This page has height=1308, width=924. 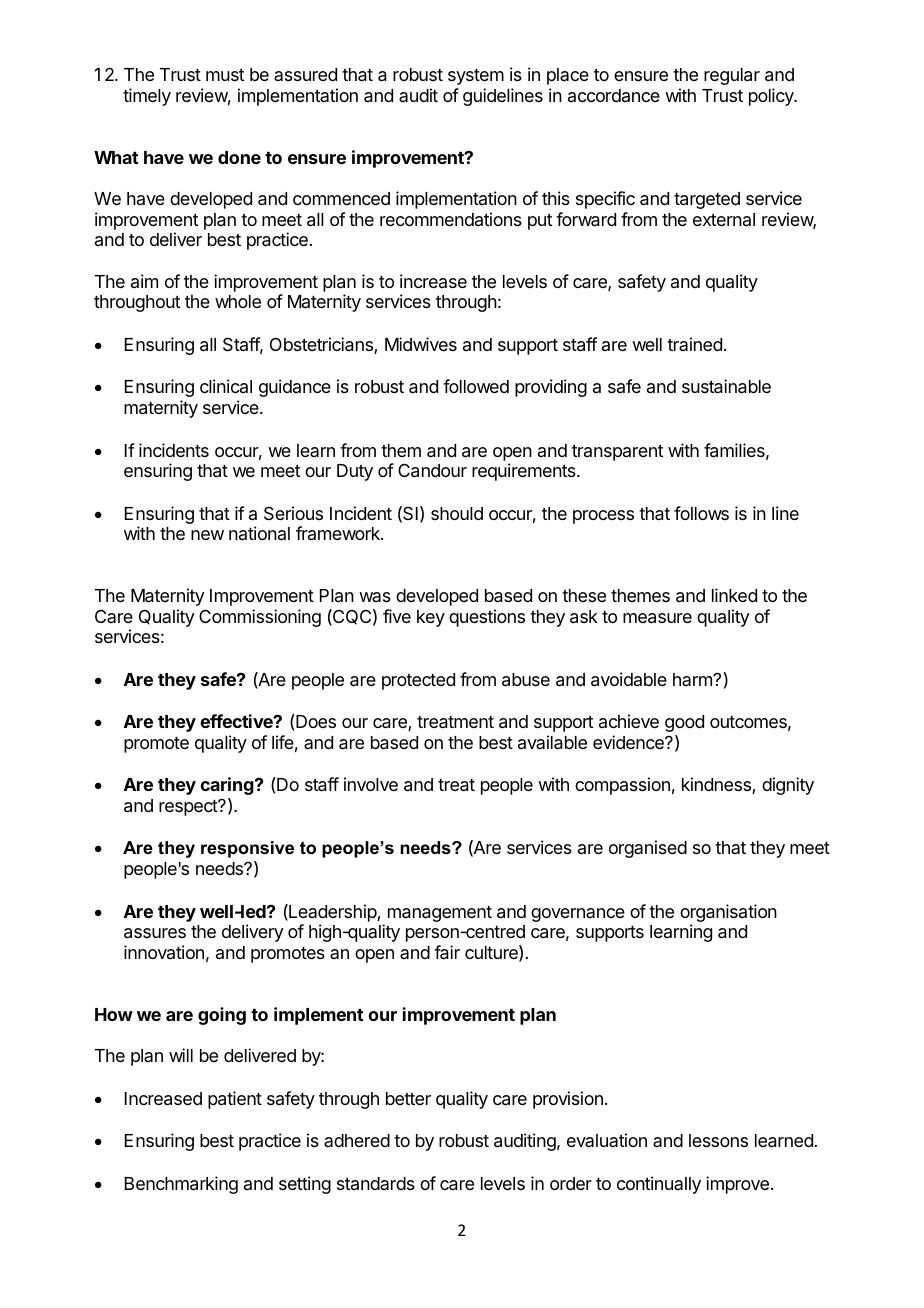 What do you see at coordinates (371, 784) in the page?
I see `involve` at bounding box center [371, 784].
